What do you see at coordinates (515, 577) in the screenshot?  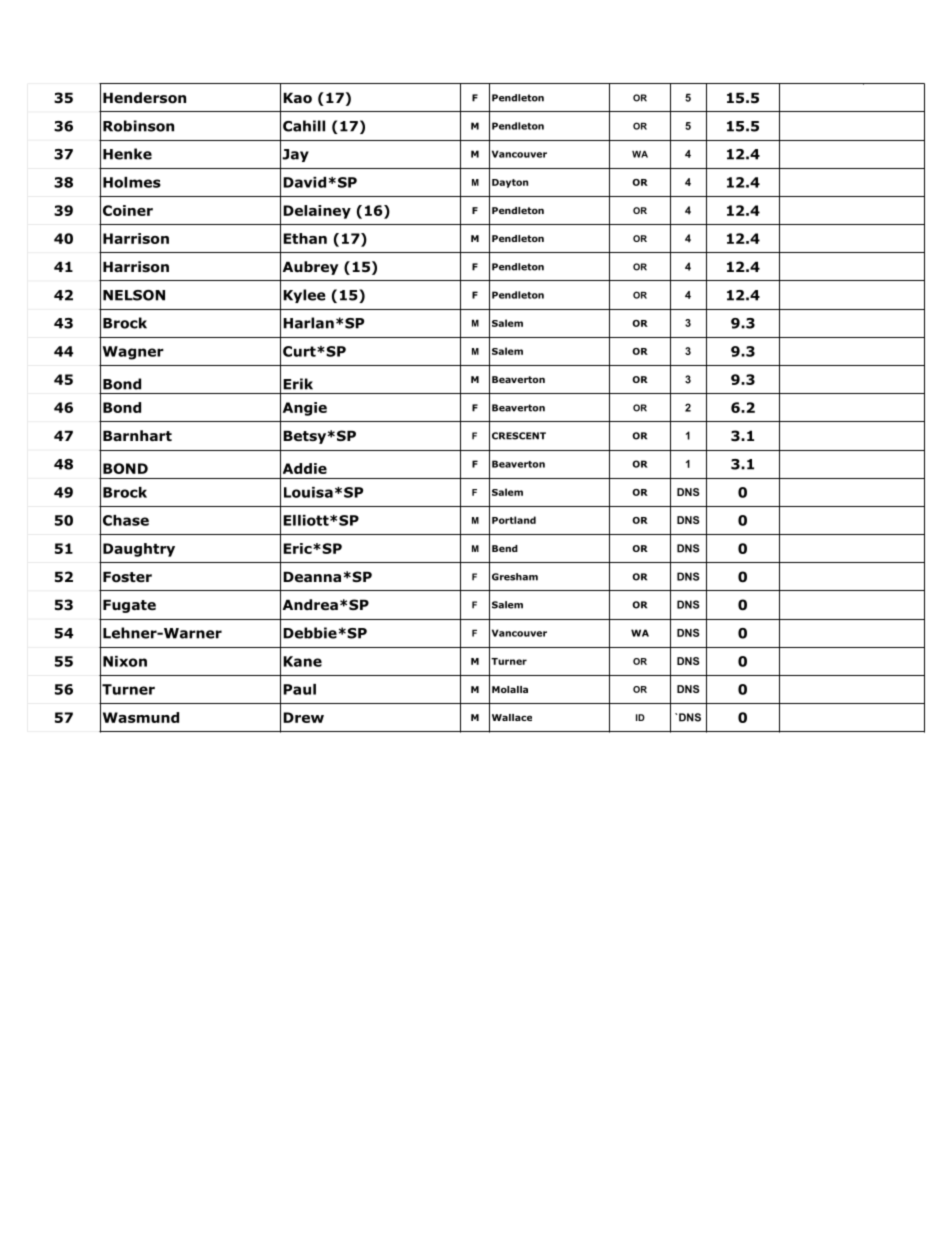 I see `Gresham` at bounding box center [515, 577].
